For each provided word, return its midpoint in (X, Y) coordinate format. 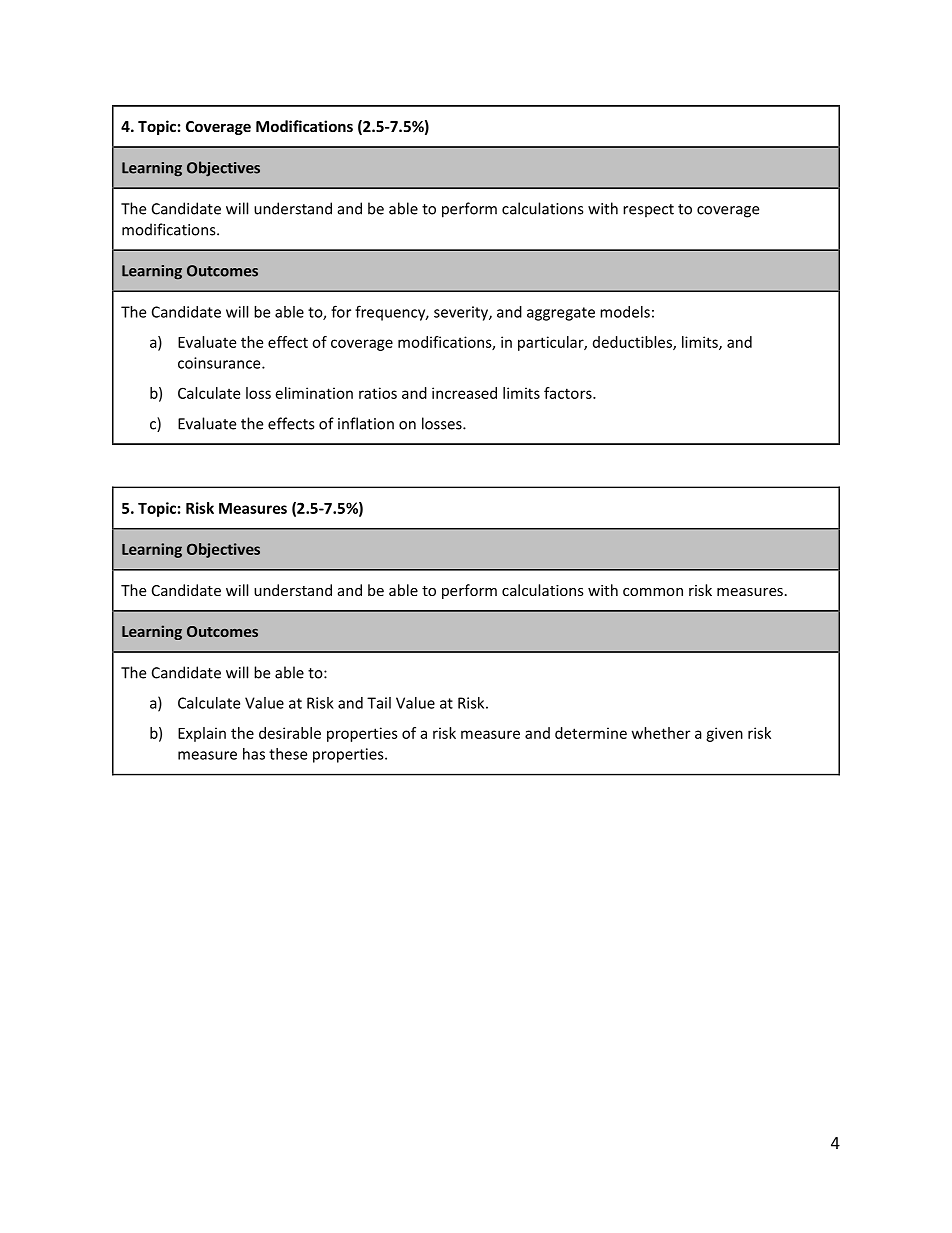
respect (648, 211)
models (625, 312)
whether (661, 733)
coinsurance (220, 363)
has (254, 754)
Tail (379, 703)
